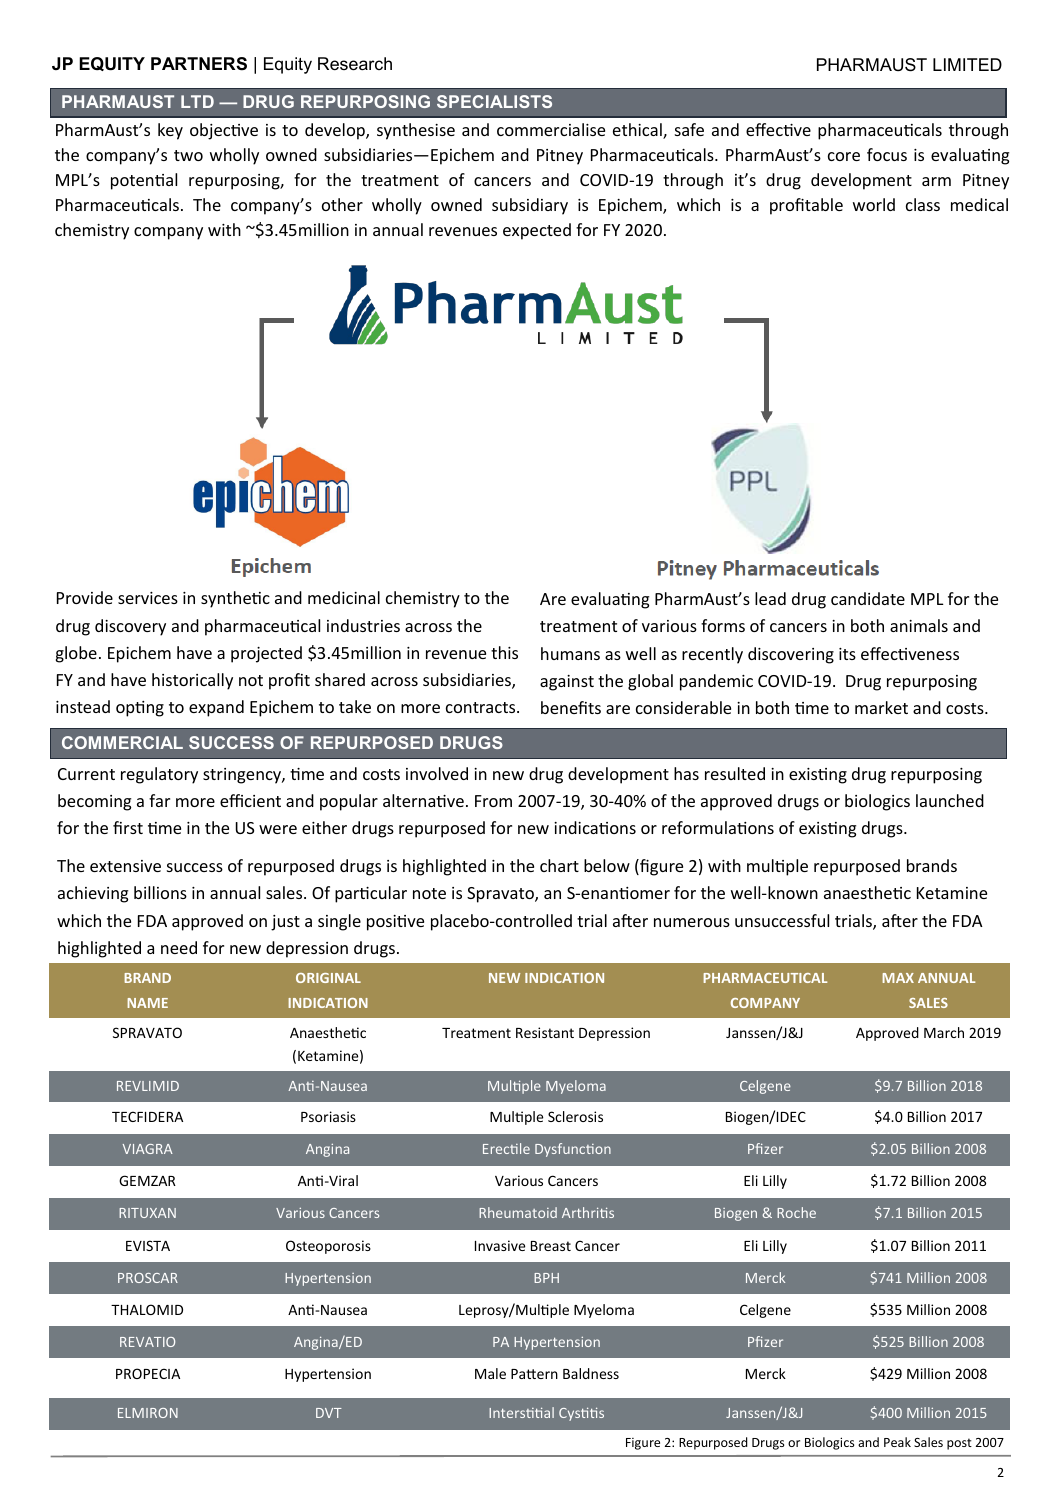 Image resolution: width=1061 pixels, height=1501 pixels. Describe the element at coordinates (197, 101) in the page. I see `LTD` at that location.
